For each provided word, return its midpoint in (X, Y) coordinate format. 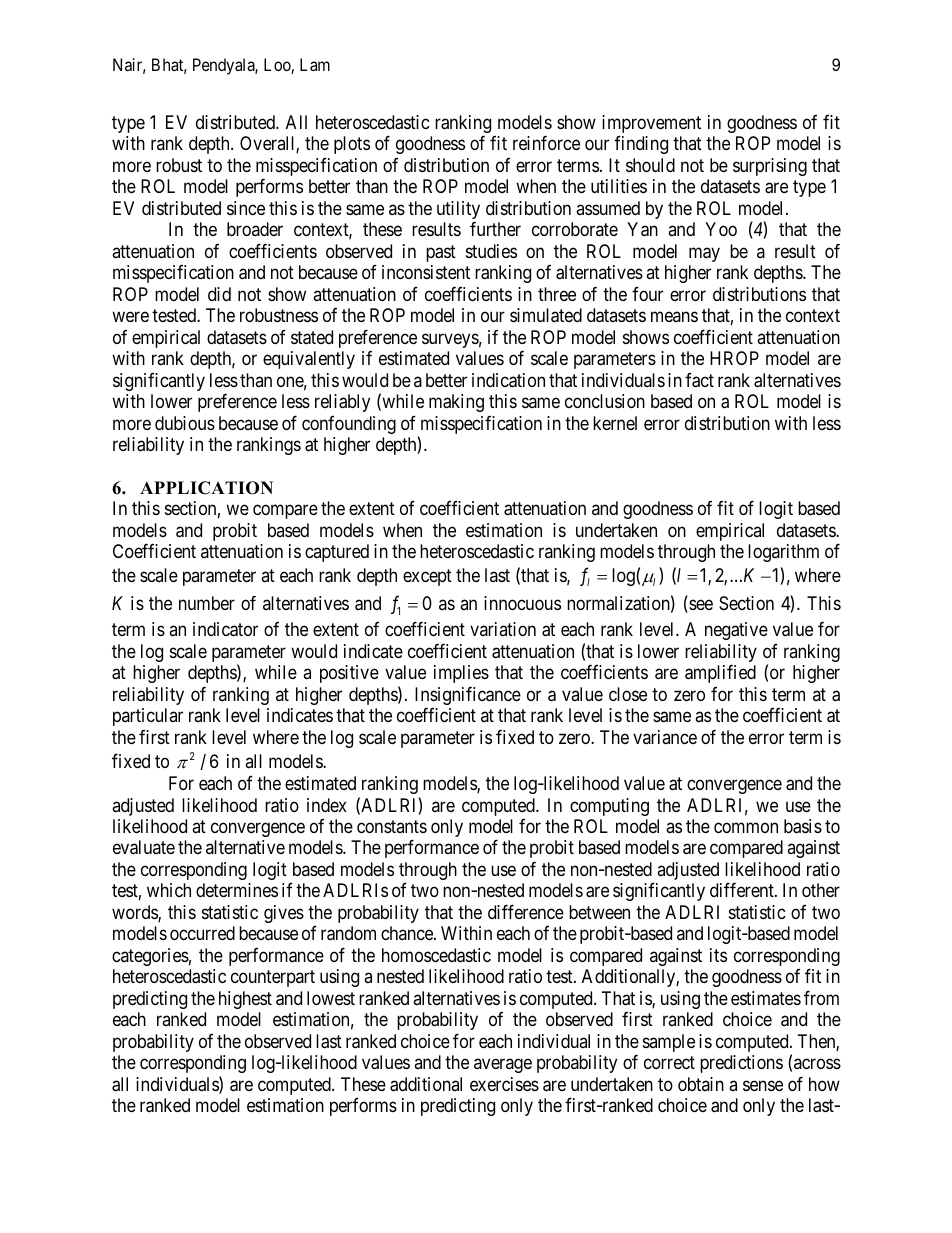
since (246, 208)
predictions (741, 1064)
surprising (770, 167)
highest (245, 1000)
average (503, 1066)
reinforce (546, 143)
